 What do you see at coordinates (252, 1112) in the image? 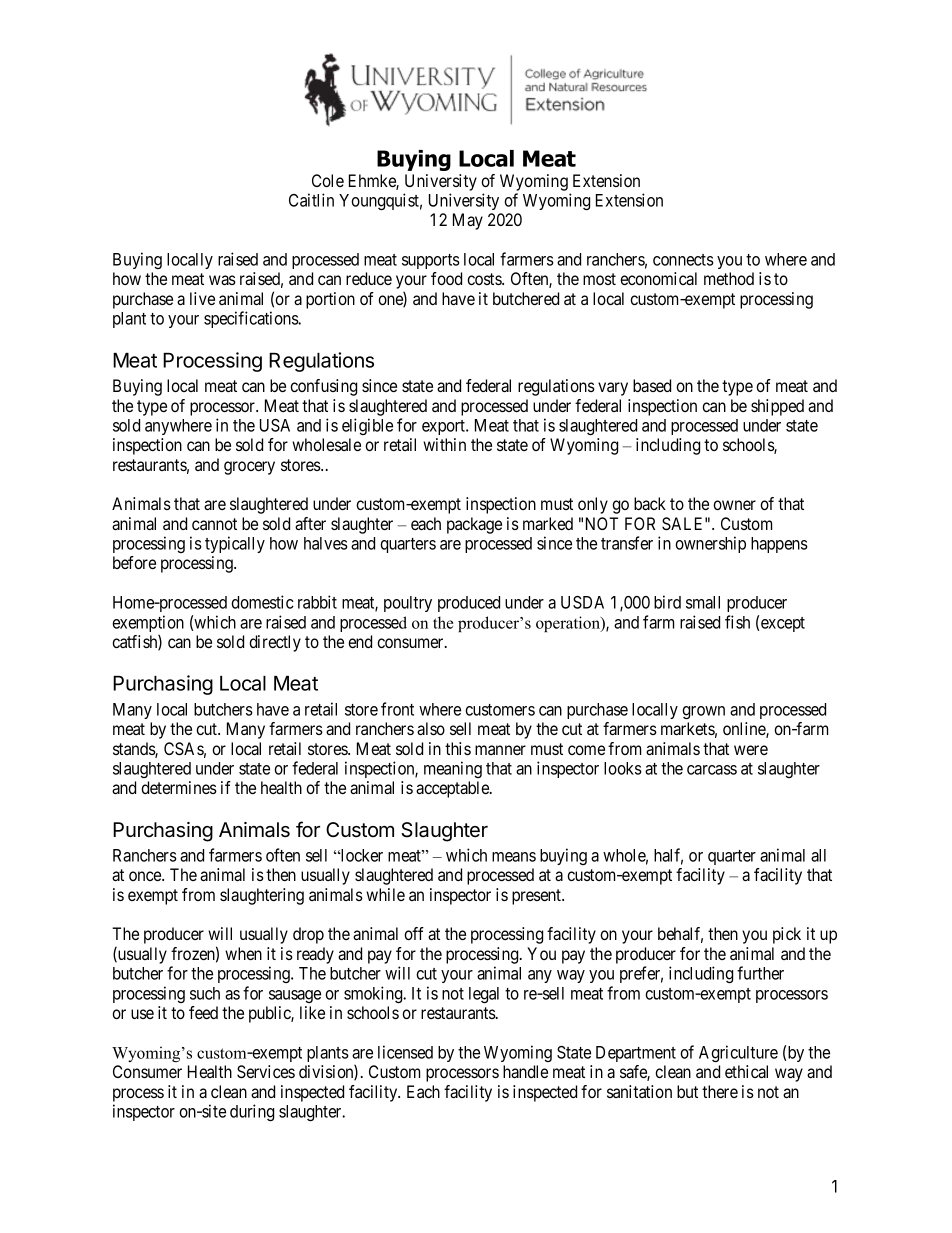
I see `during` at bounding box center [252, 1112].
